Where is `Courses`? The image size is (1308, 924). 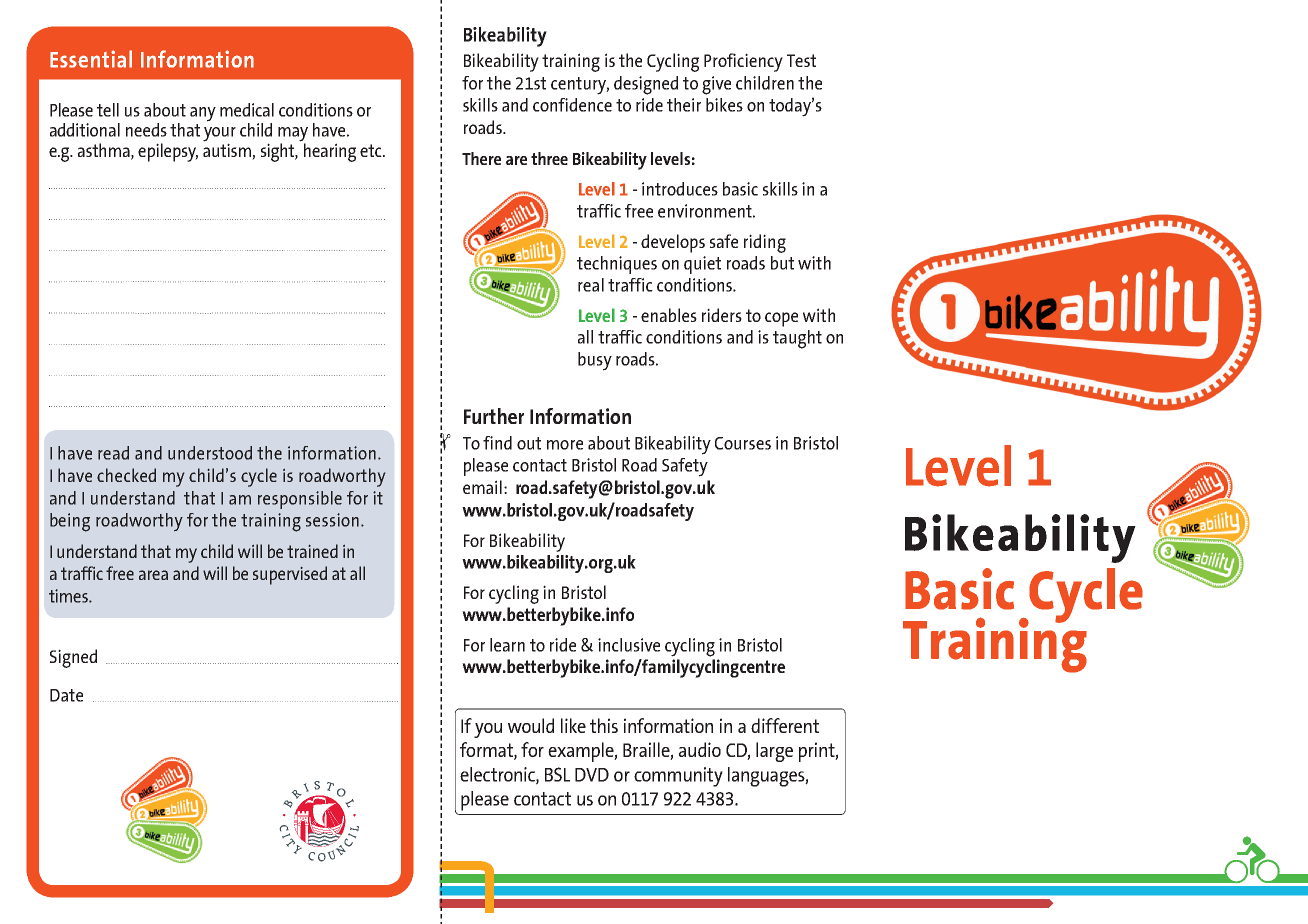
Courses is located at coordinates (743, 443).
